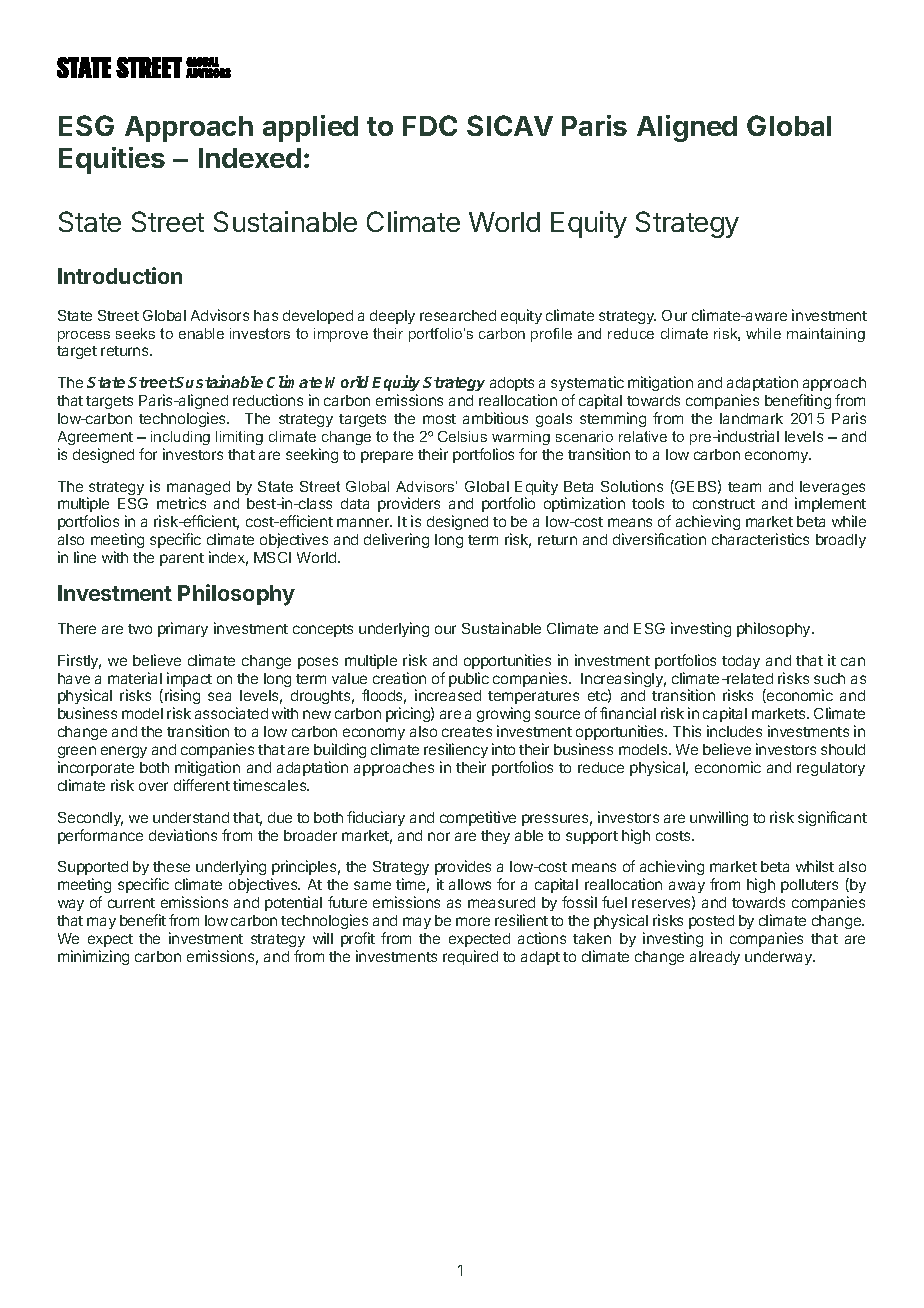 The height and width of the page is (1308, 924). I want to click on delivering, so click(396, 540).
